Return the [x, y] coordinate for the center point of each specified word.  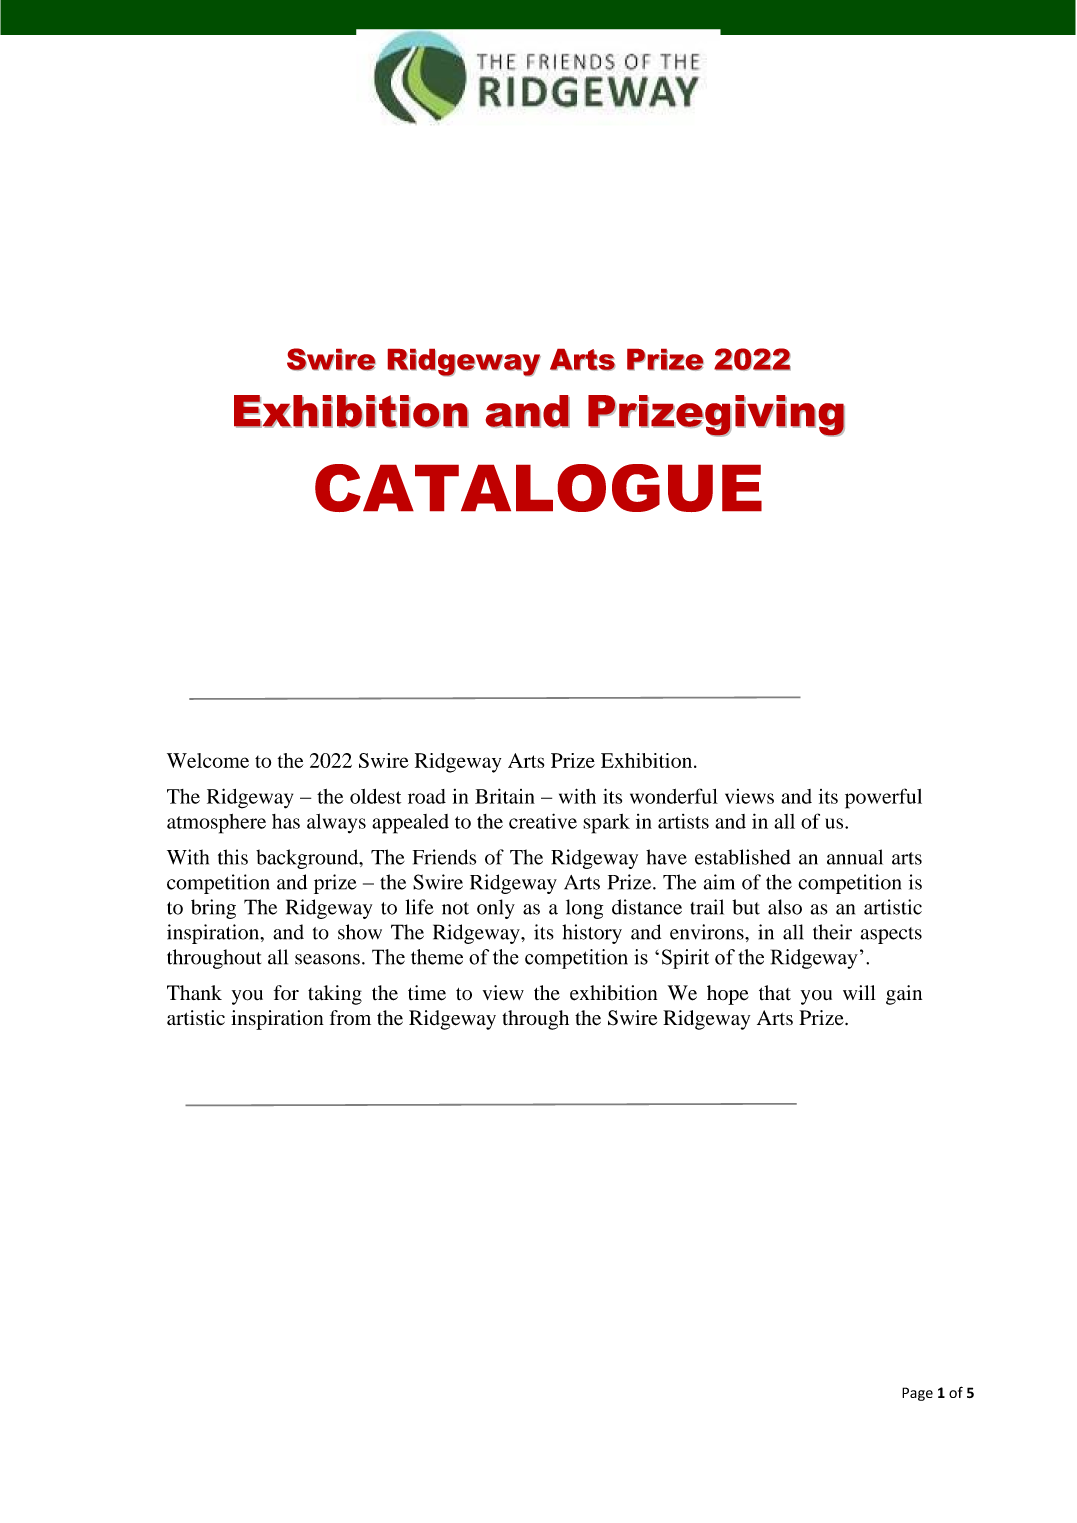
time [427, 993]
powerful [883, 798]
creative [543, 821]
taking [335, 995]
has [286, 821]
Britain [505, 796]
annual [855, 857]
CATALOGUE [538, 488]
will [859, 992]
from [350, 1017]
